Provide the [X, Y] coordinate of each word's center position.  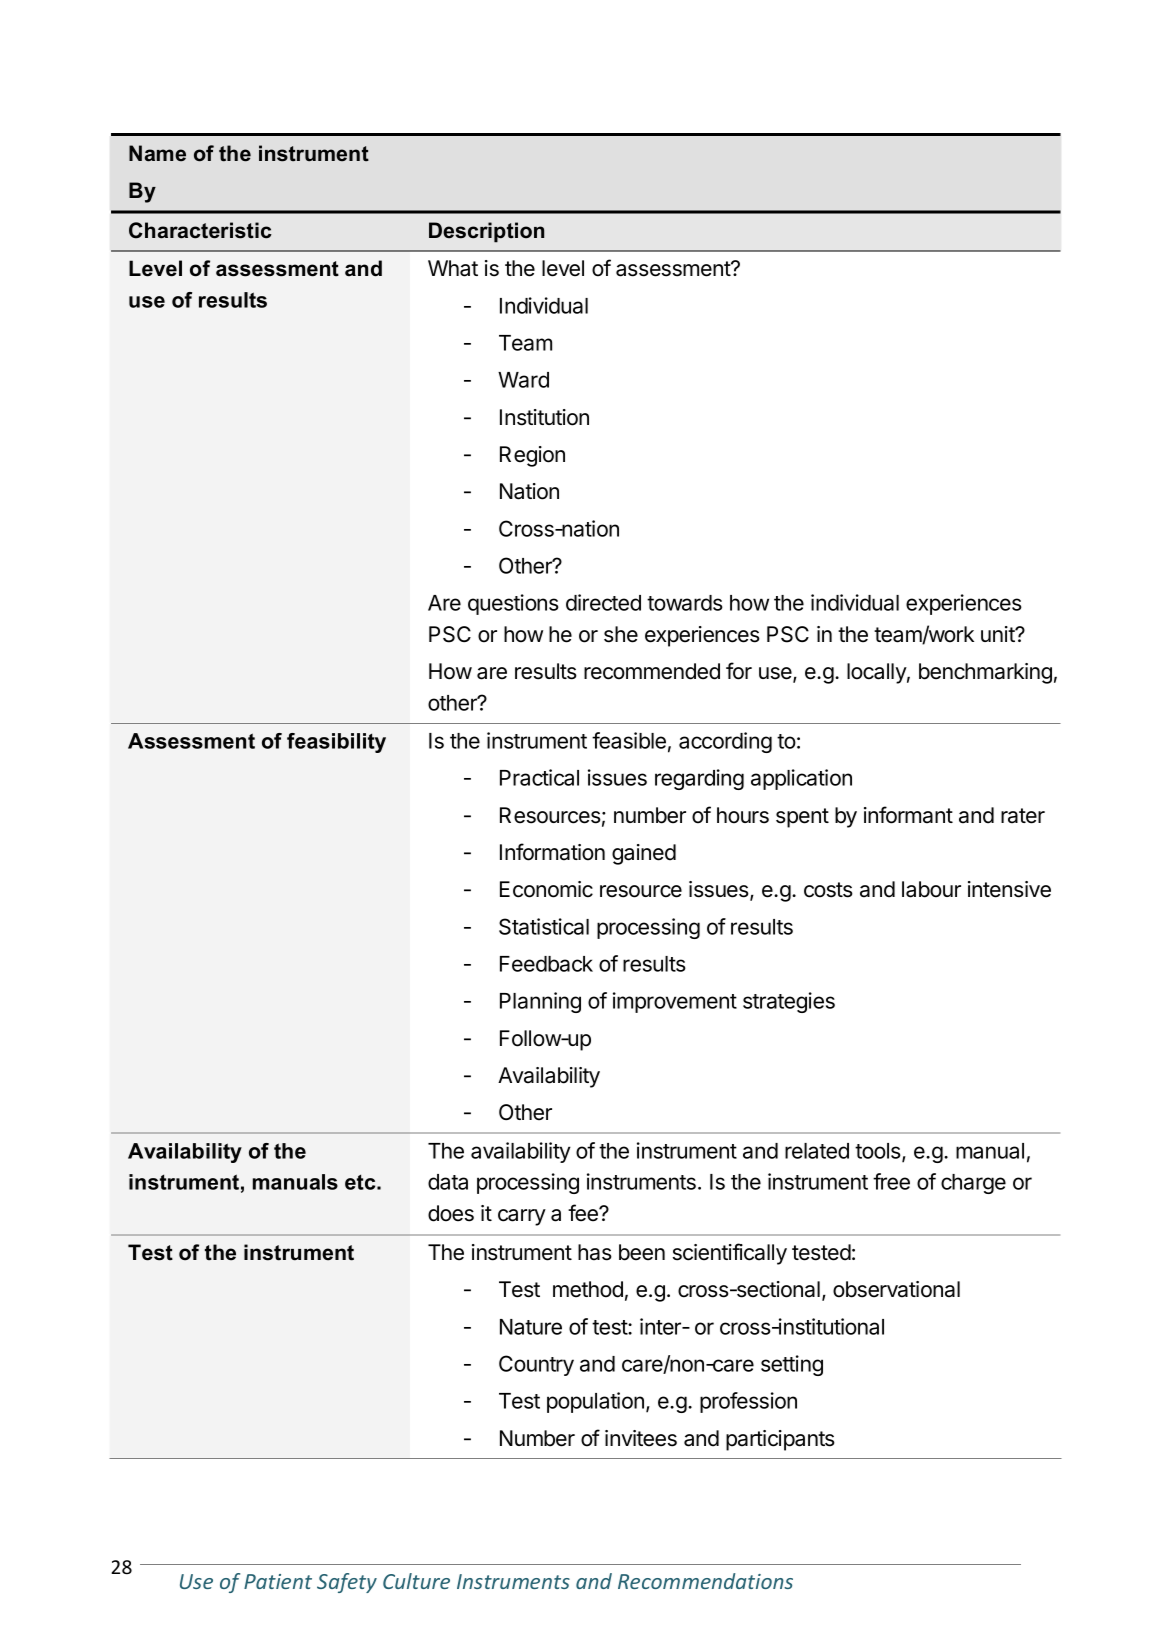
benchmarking [985, 673]
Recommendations [705, 1581]
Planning [540, 1002]
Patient [278, 1581]
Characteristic [200, 230]
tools [879, 1152]
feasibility [336, 743]
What [453, 268]
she [621, 634]
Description [486, 232]
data [448, 1182]
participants [780, 1440]
